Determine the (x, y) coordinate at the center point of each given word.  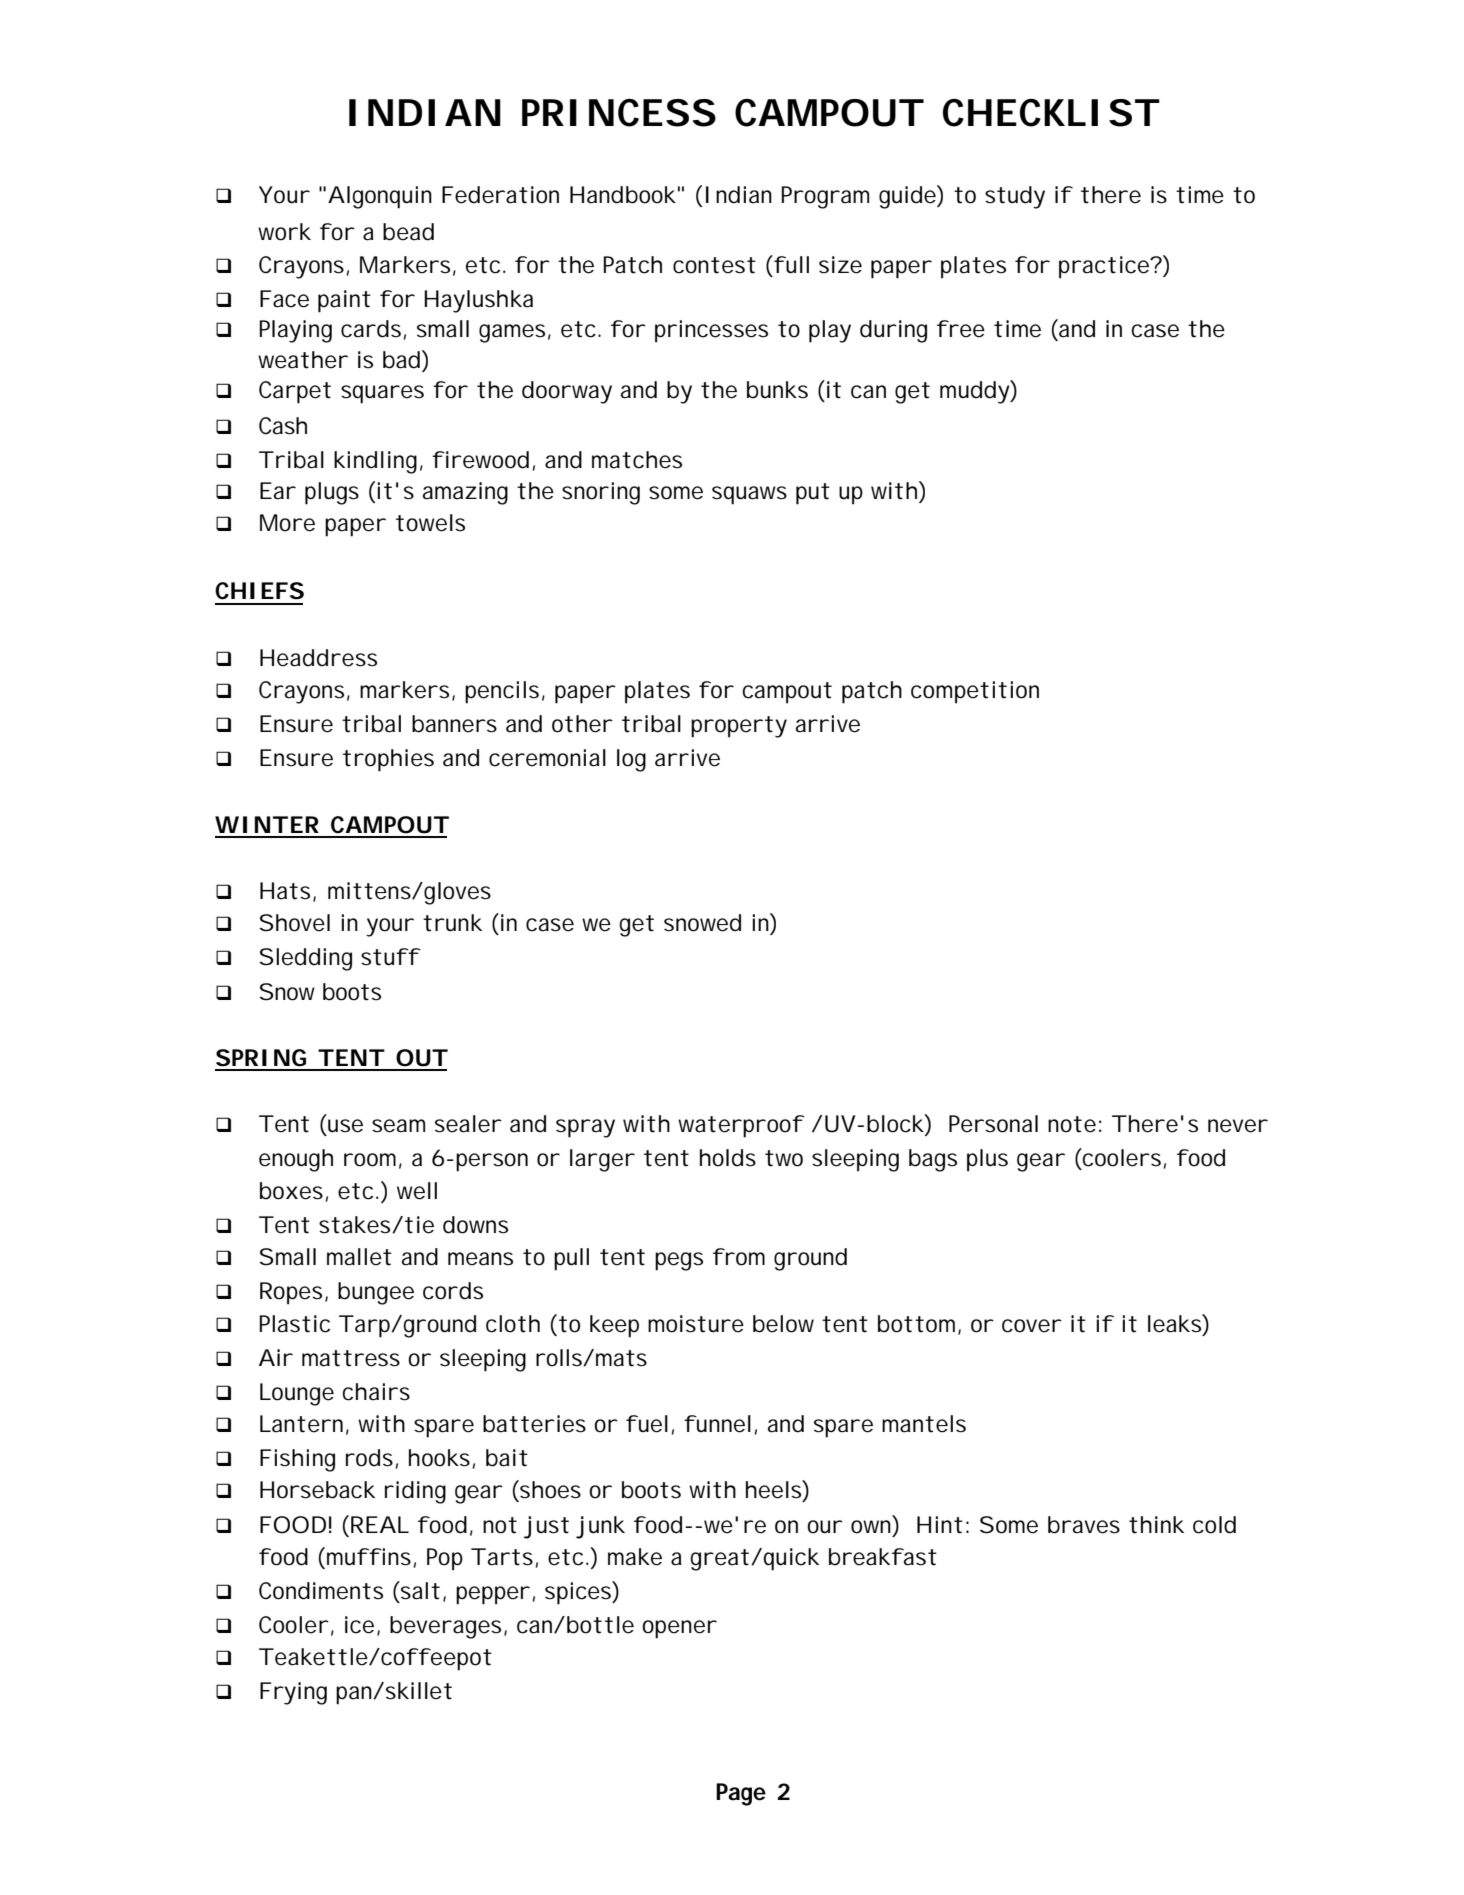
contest (714, 265)
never (1238, 1126)
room (373, 1161)
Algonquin (380, 197)
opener (679, 1629)
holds (728, 1158)
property (739, 727)
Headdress (318, 658)
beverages (448, 1627)
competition (975, 692)
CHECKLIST (1051, 113)
